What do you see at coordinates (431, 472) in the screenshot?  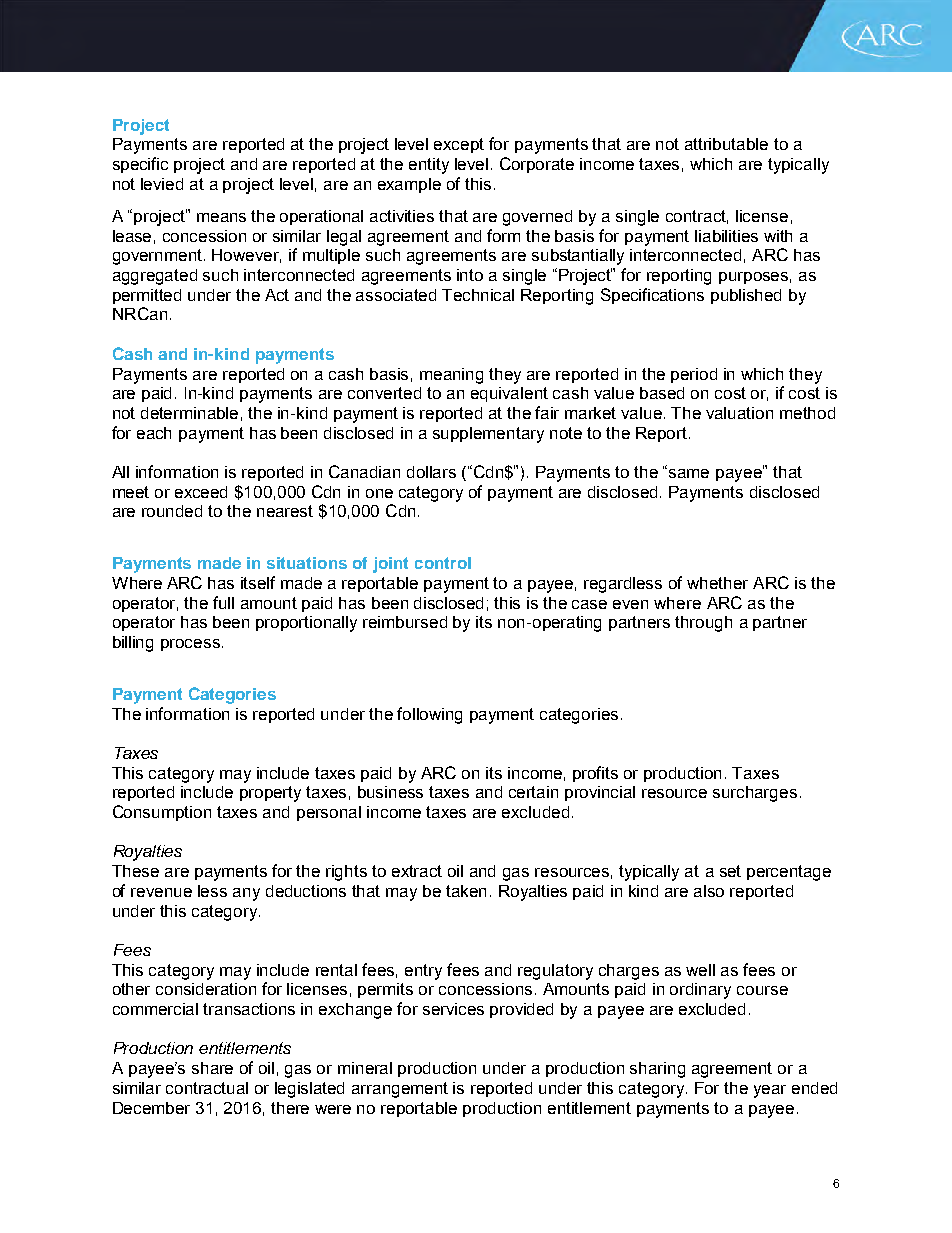 I see `dollars` at bounding box center [431, 472].
